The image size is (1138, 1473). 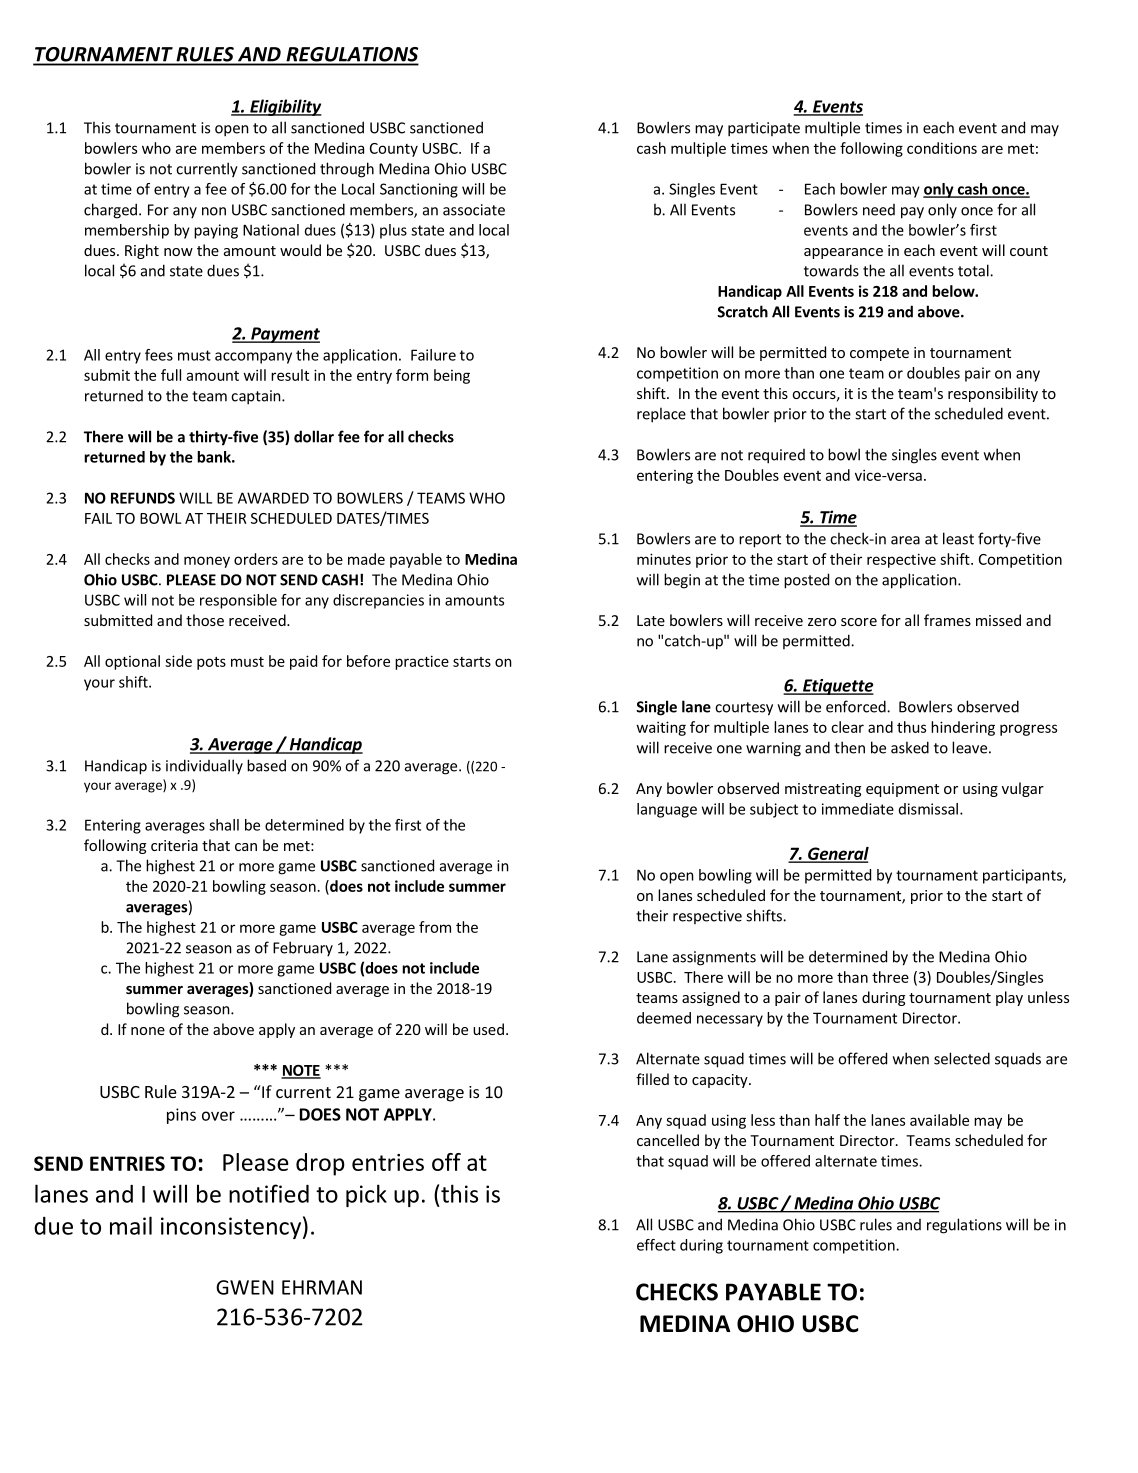 What do you see at coordinates (474, 210) in the document?
I see `associate` at bounding box center [474, 210].
